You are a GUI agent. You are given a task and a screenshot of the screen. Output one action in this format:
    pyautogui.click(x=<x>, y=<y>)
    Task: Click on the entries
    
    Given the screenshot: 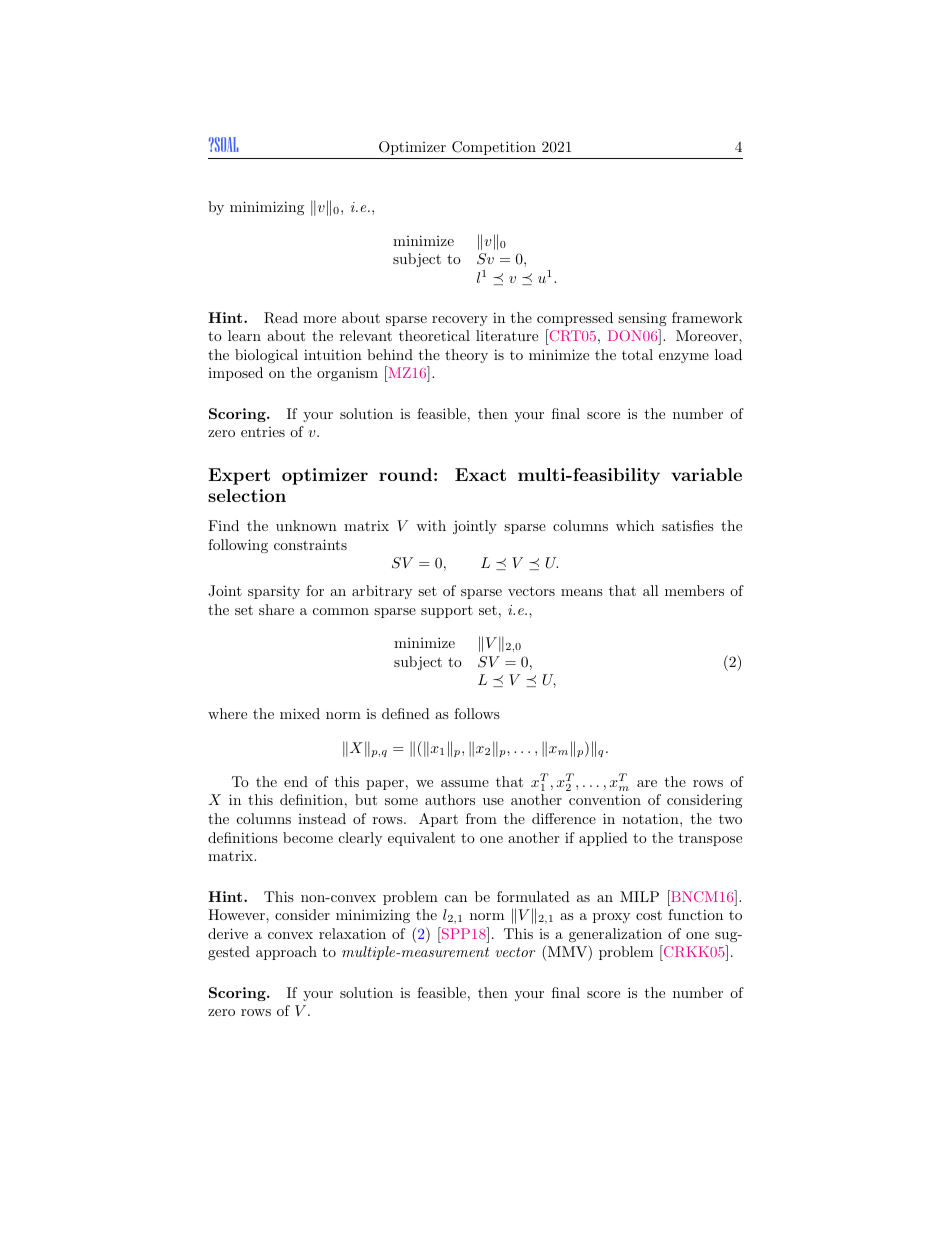 What is the action you would take?
    pyautogui.click(x=263, y=432)
